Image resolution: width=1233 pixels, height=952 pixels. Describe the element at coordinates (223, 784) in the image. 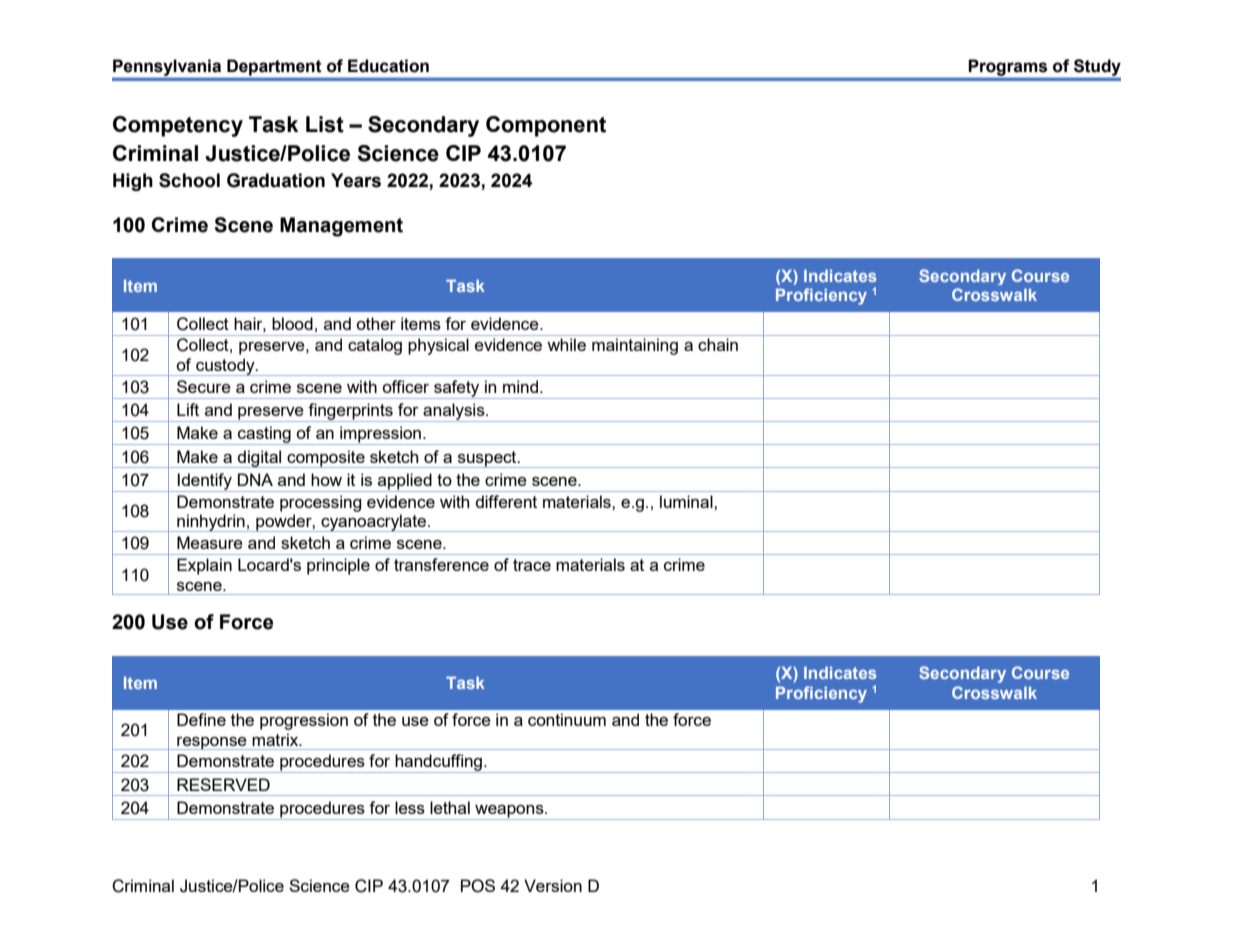

I see `RESERVED` at that location.
